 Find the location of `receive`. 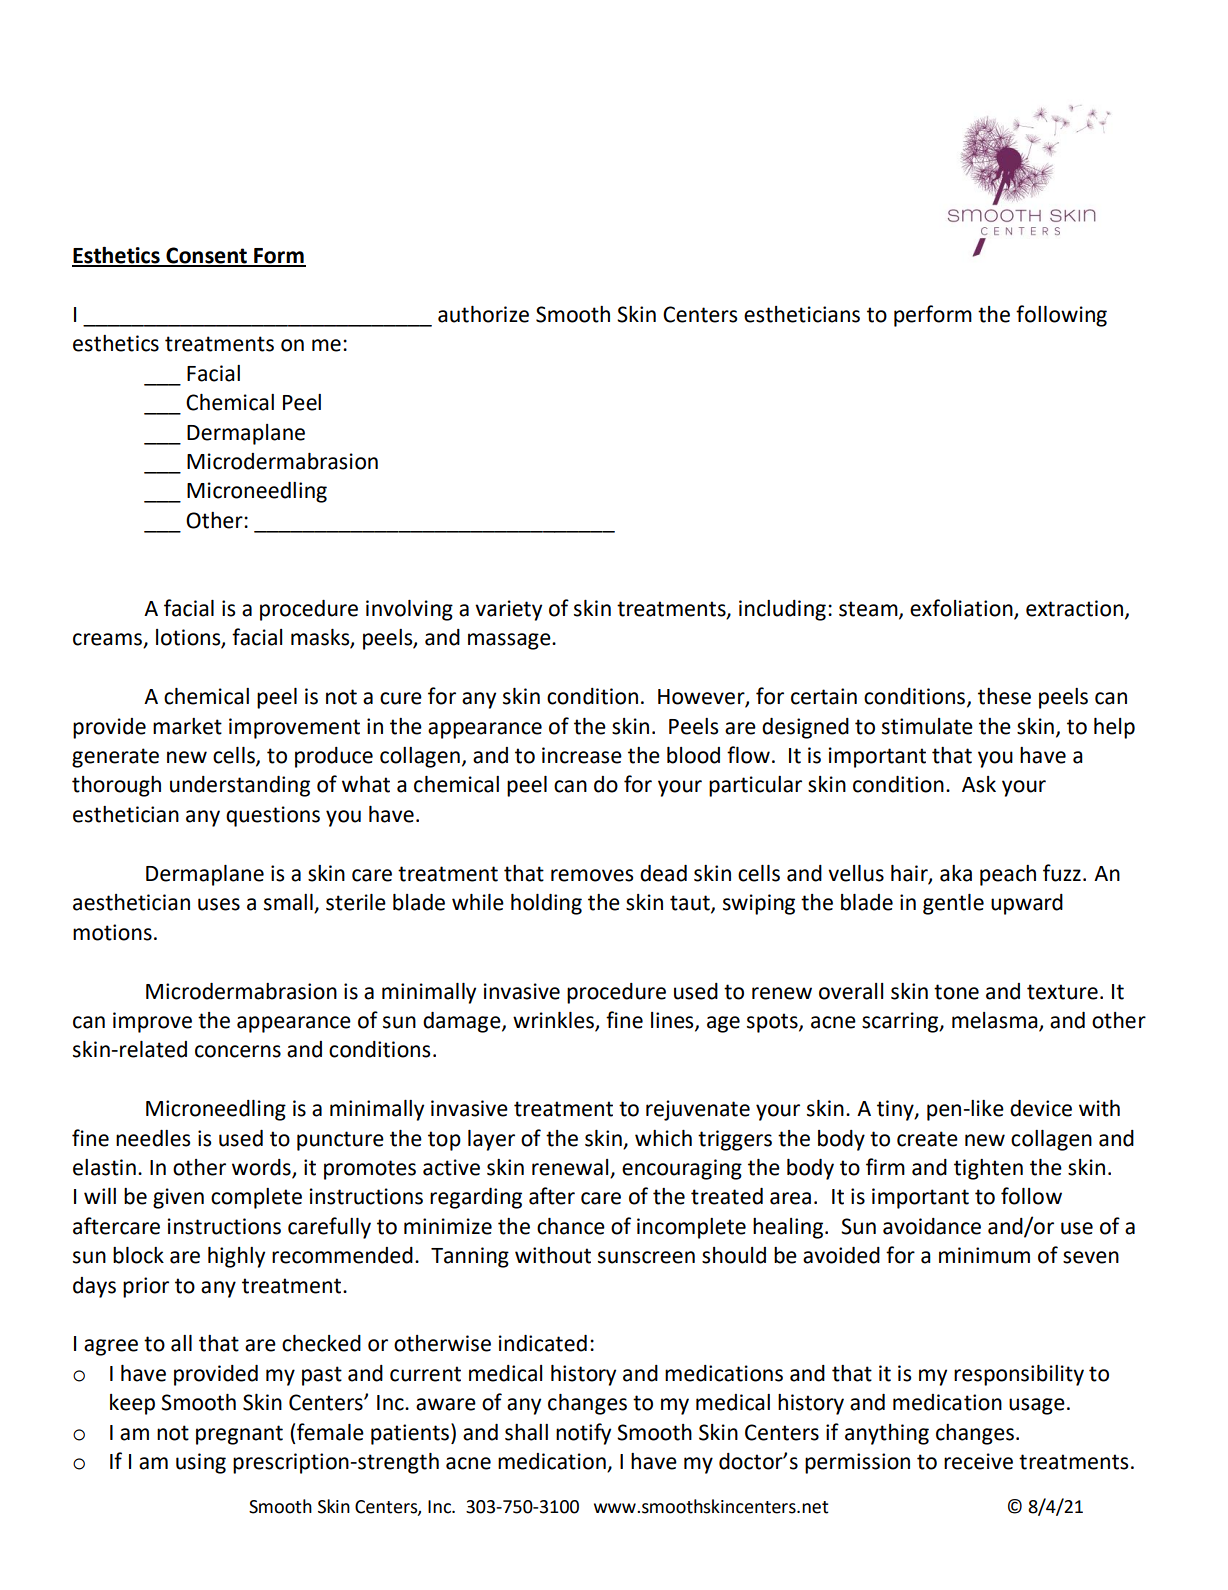

receive is located at coordinates (978, 1461).
